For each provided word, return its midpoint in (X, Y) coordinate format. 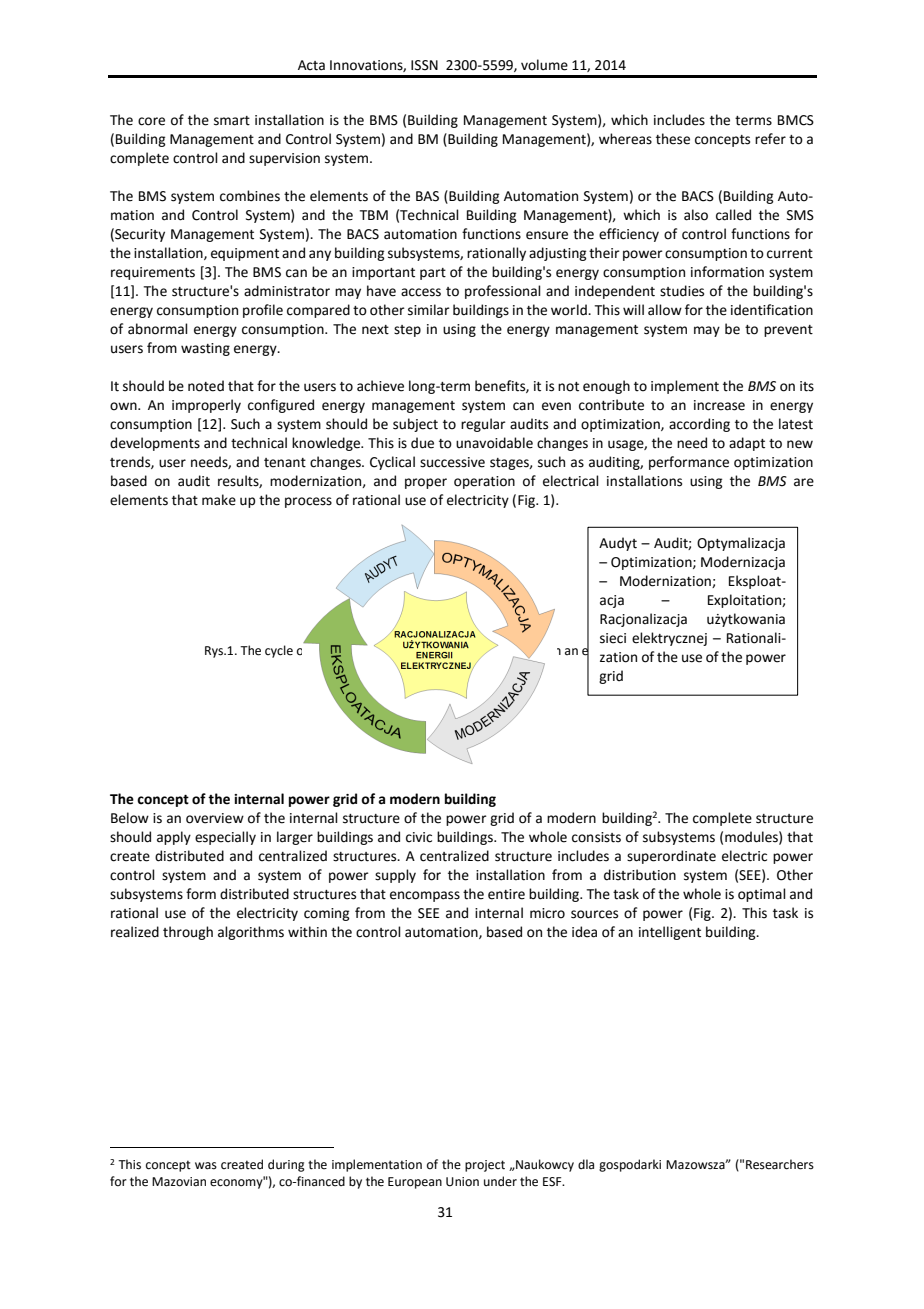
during (286, 1165)
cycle (279, 651)
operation (484, 482)
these (673, 139)
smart (232, 121)
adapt (747, 444)
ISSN (424, 65)
